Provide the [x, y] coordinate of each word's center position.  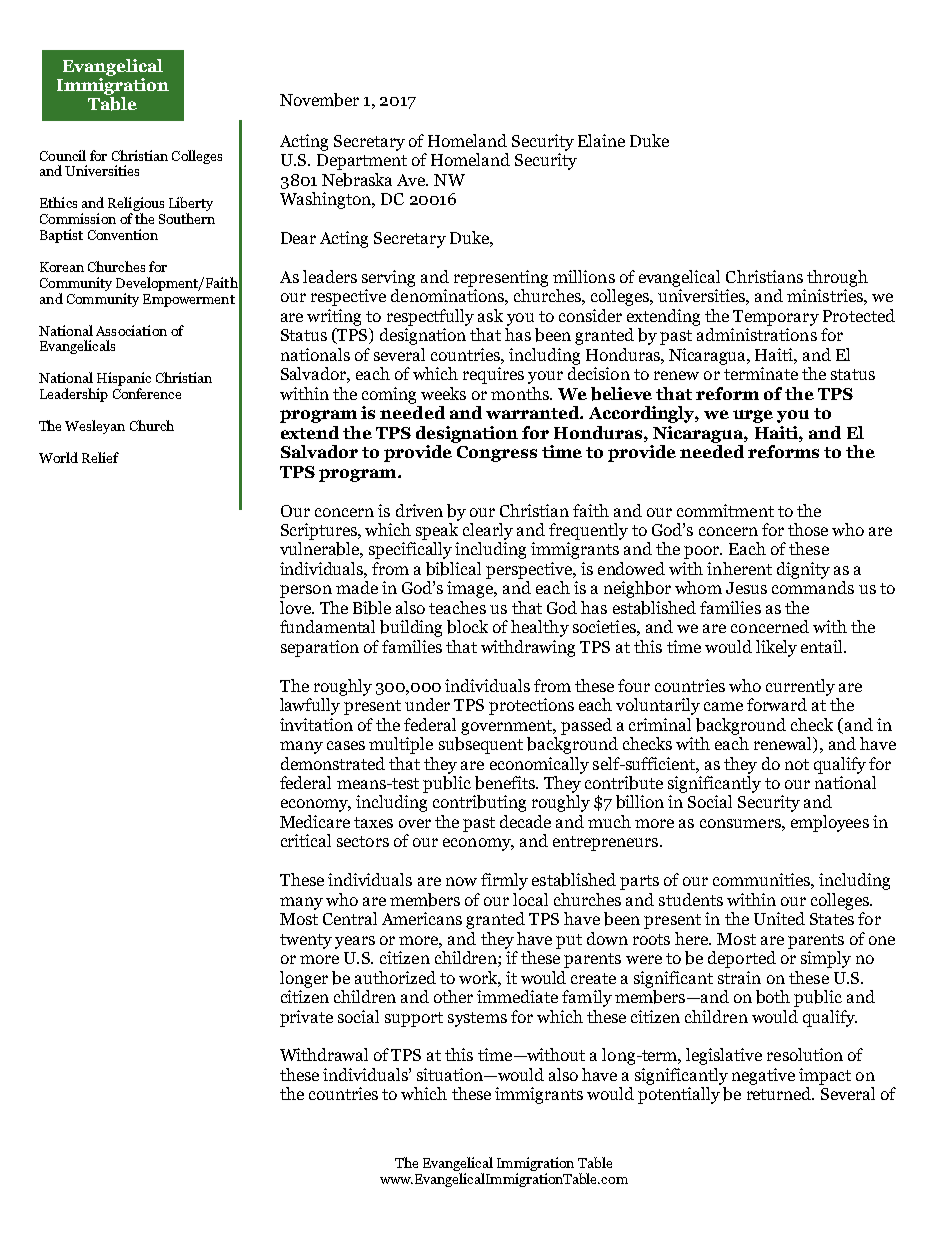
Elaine [601, 140]
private [306, 1018]
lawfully [310, 706]
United [779, 918]
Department [362, 162]
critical [306, 840]
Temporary [776, 318]
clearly [488, 531]
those [808, 529]
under [427, 704]
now [461, 881]
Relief [100, 457]
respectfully [430, 317]
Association [131, 330]
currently [800, 687]
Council [63, 155]
